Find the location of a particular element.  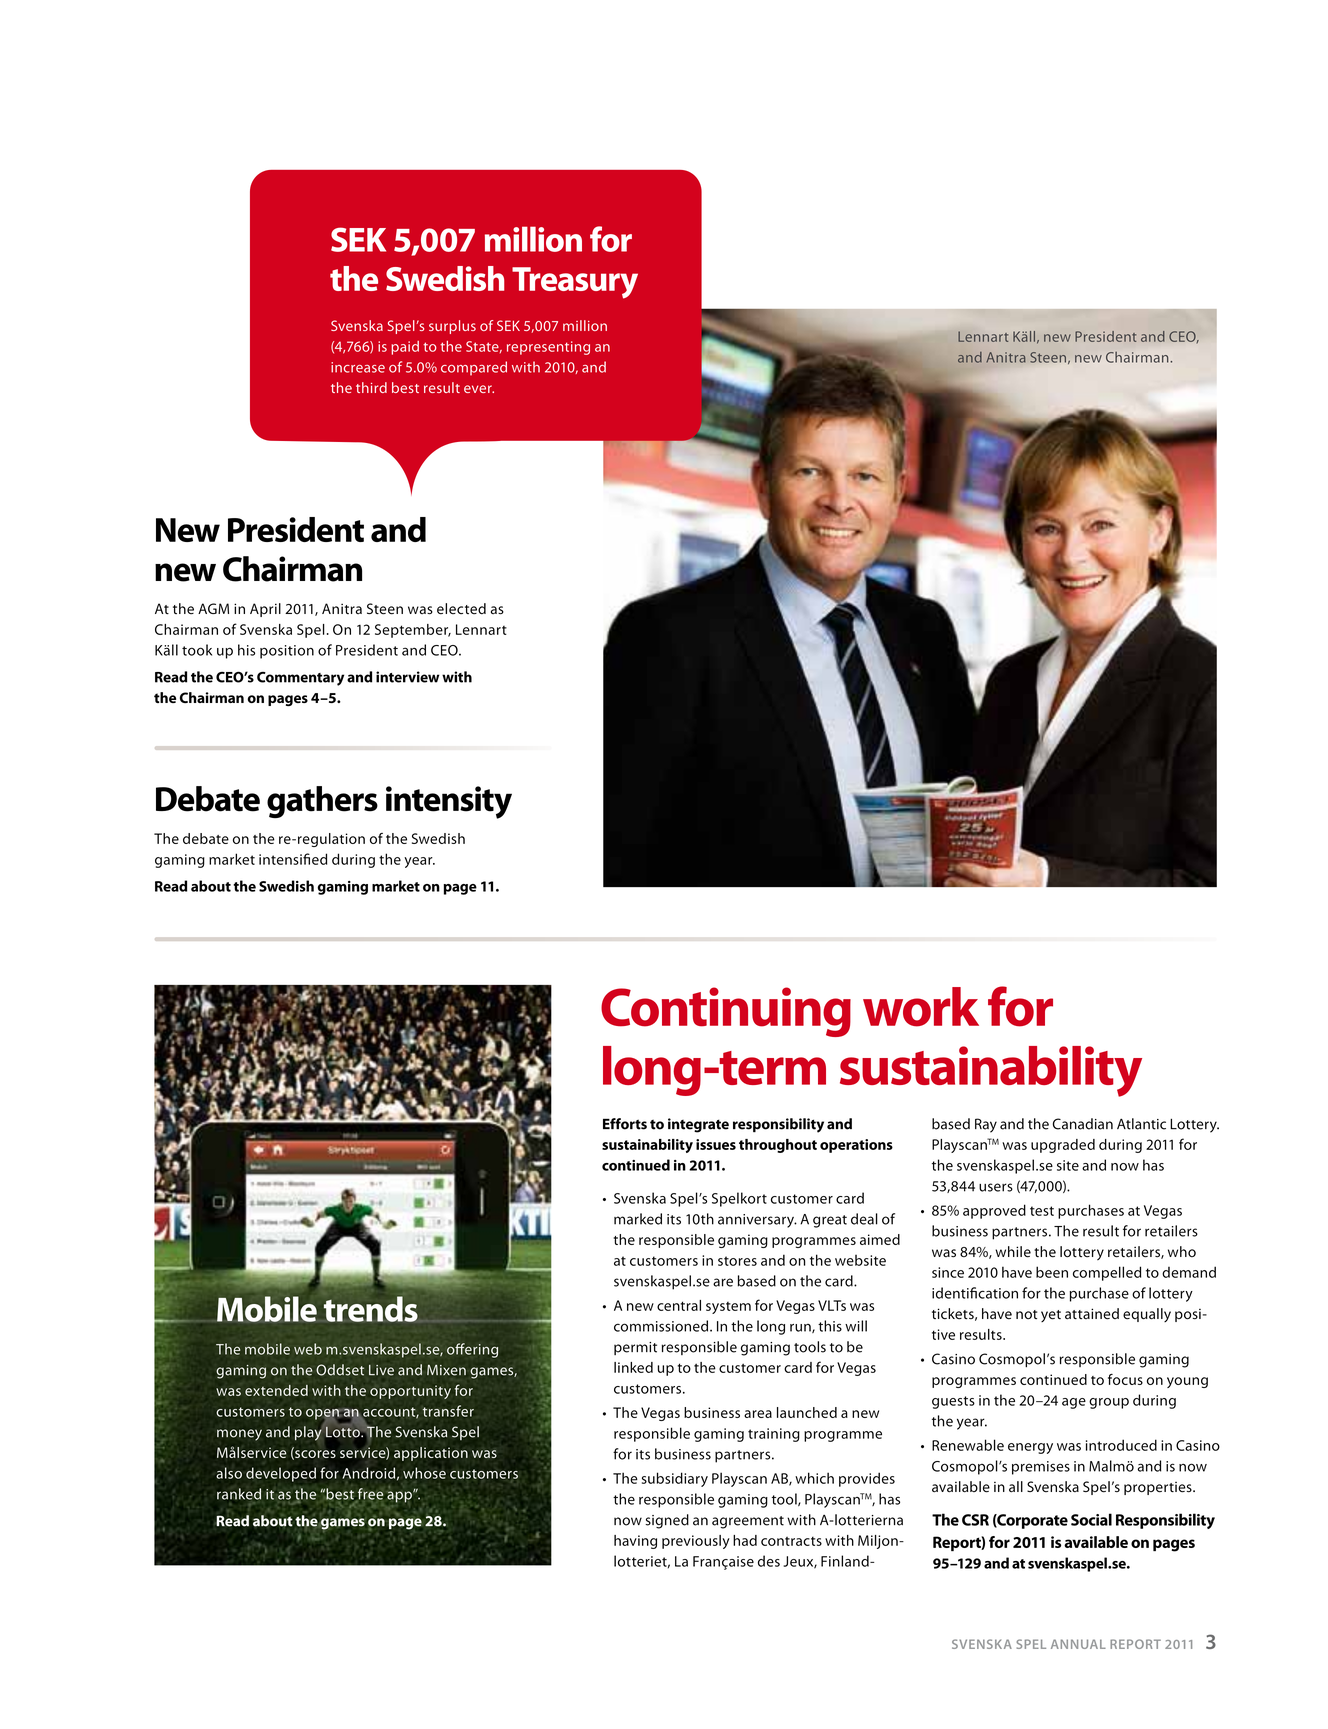

free is located at coordinates (369, 1495).
